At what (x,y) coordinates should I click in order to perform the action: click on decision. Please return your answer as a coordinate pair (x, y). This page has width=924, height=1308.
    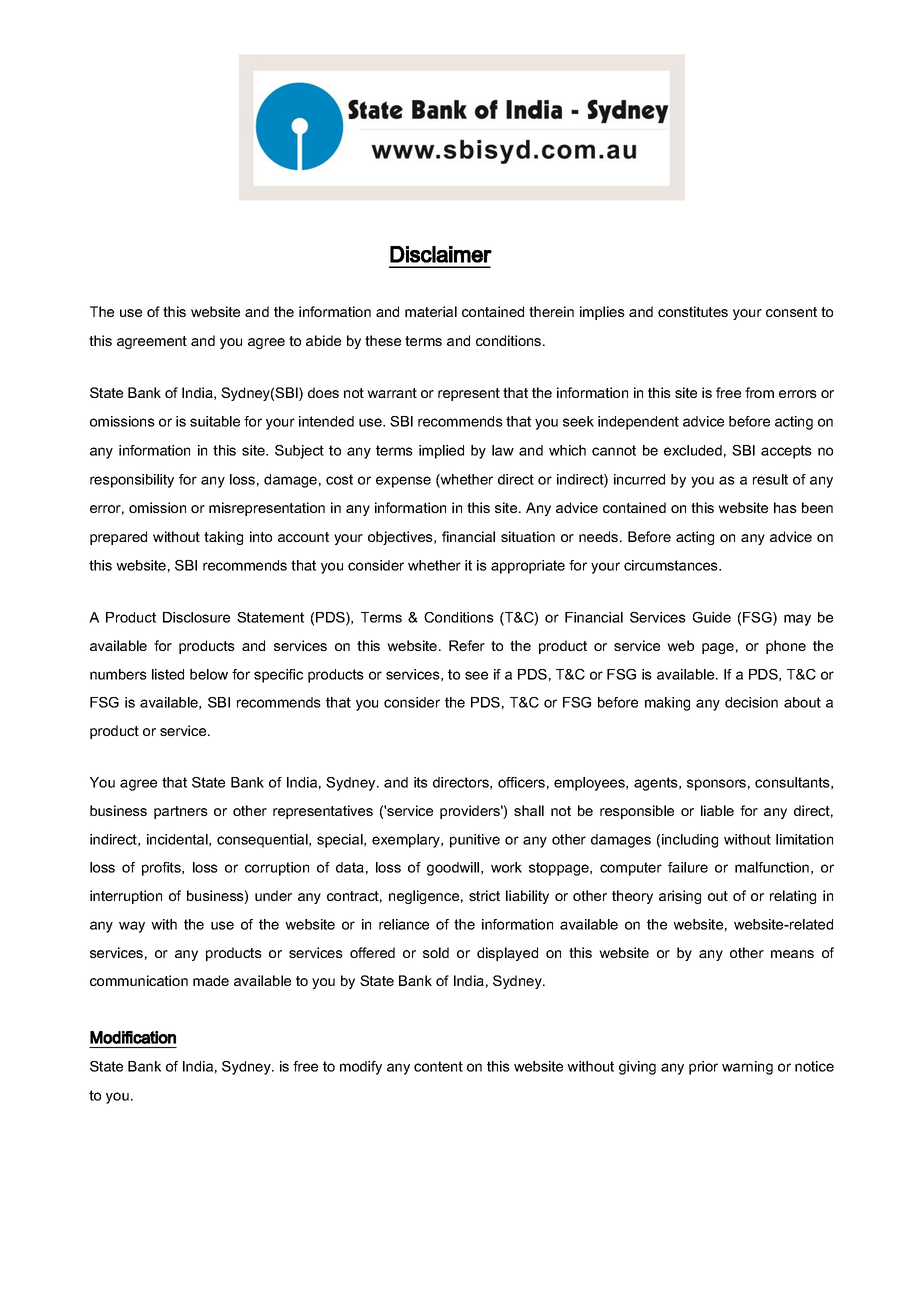
    Looking at the image, I should click on (751, 702).
